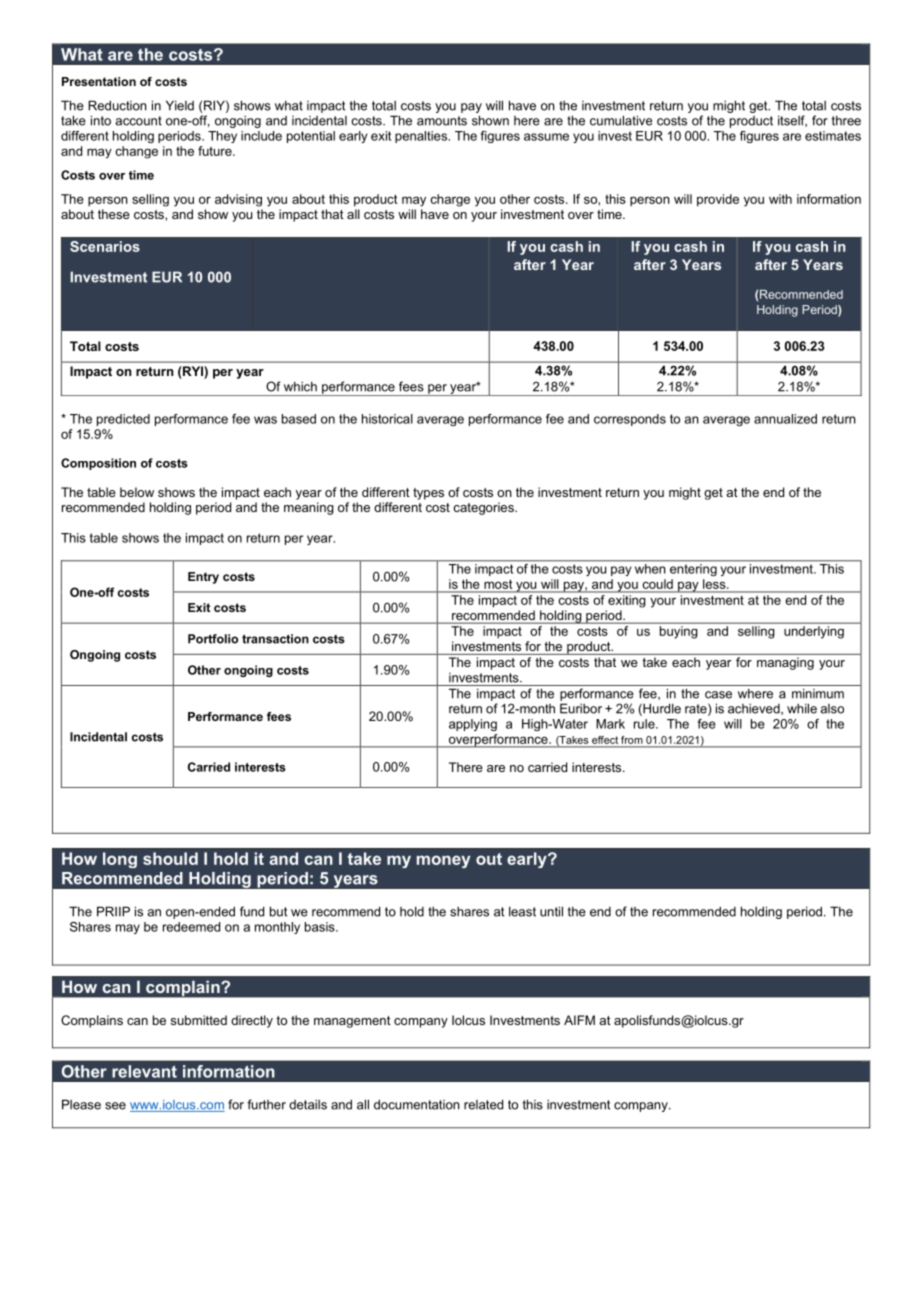 This image has height=1307, width=924. Describe the element at coordinates (551, 911) in the image. I see `until` at that location.
